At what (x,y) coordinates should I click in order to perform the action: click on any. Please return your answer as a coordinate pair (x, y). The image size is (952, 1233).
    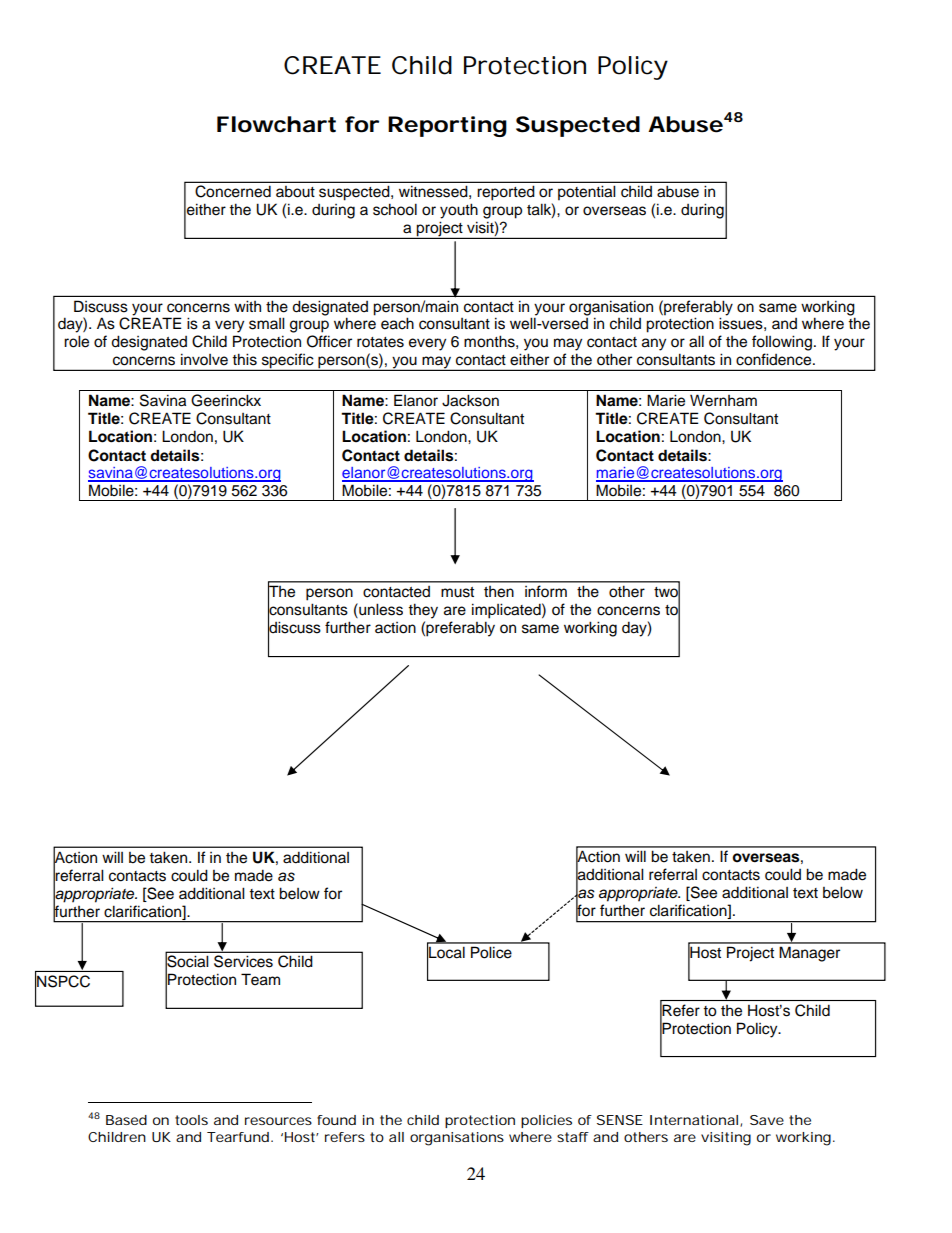
    Looking at the image, I should click on (654, 344).
